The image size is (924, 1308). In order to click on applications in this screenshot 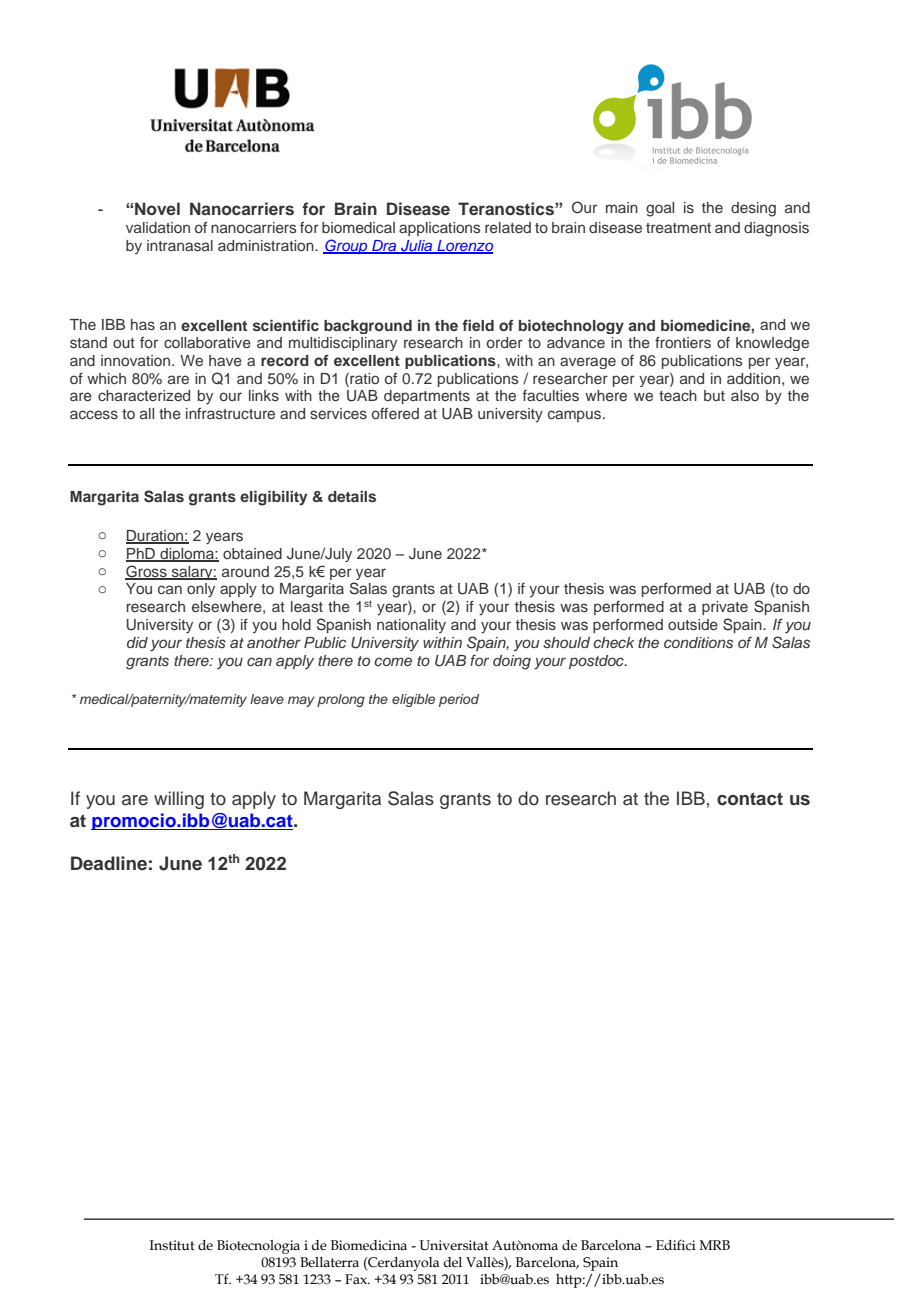, I will do `click(440, 229)`.
